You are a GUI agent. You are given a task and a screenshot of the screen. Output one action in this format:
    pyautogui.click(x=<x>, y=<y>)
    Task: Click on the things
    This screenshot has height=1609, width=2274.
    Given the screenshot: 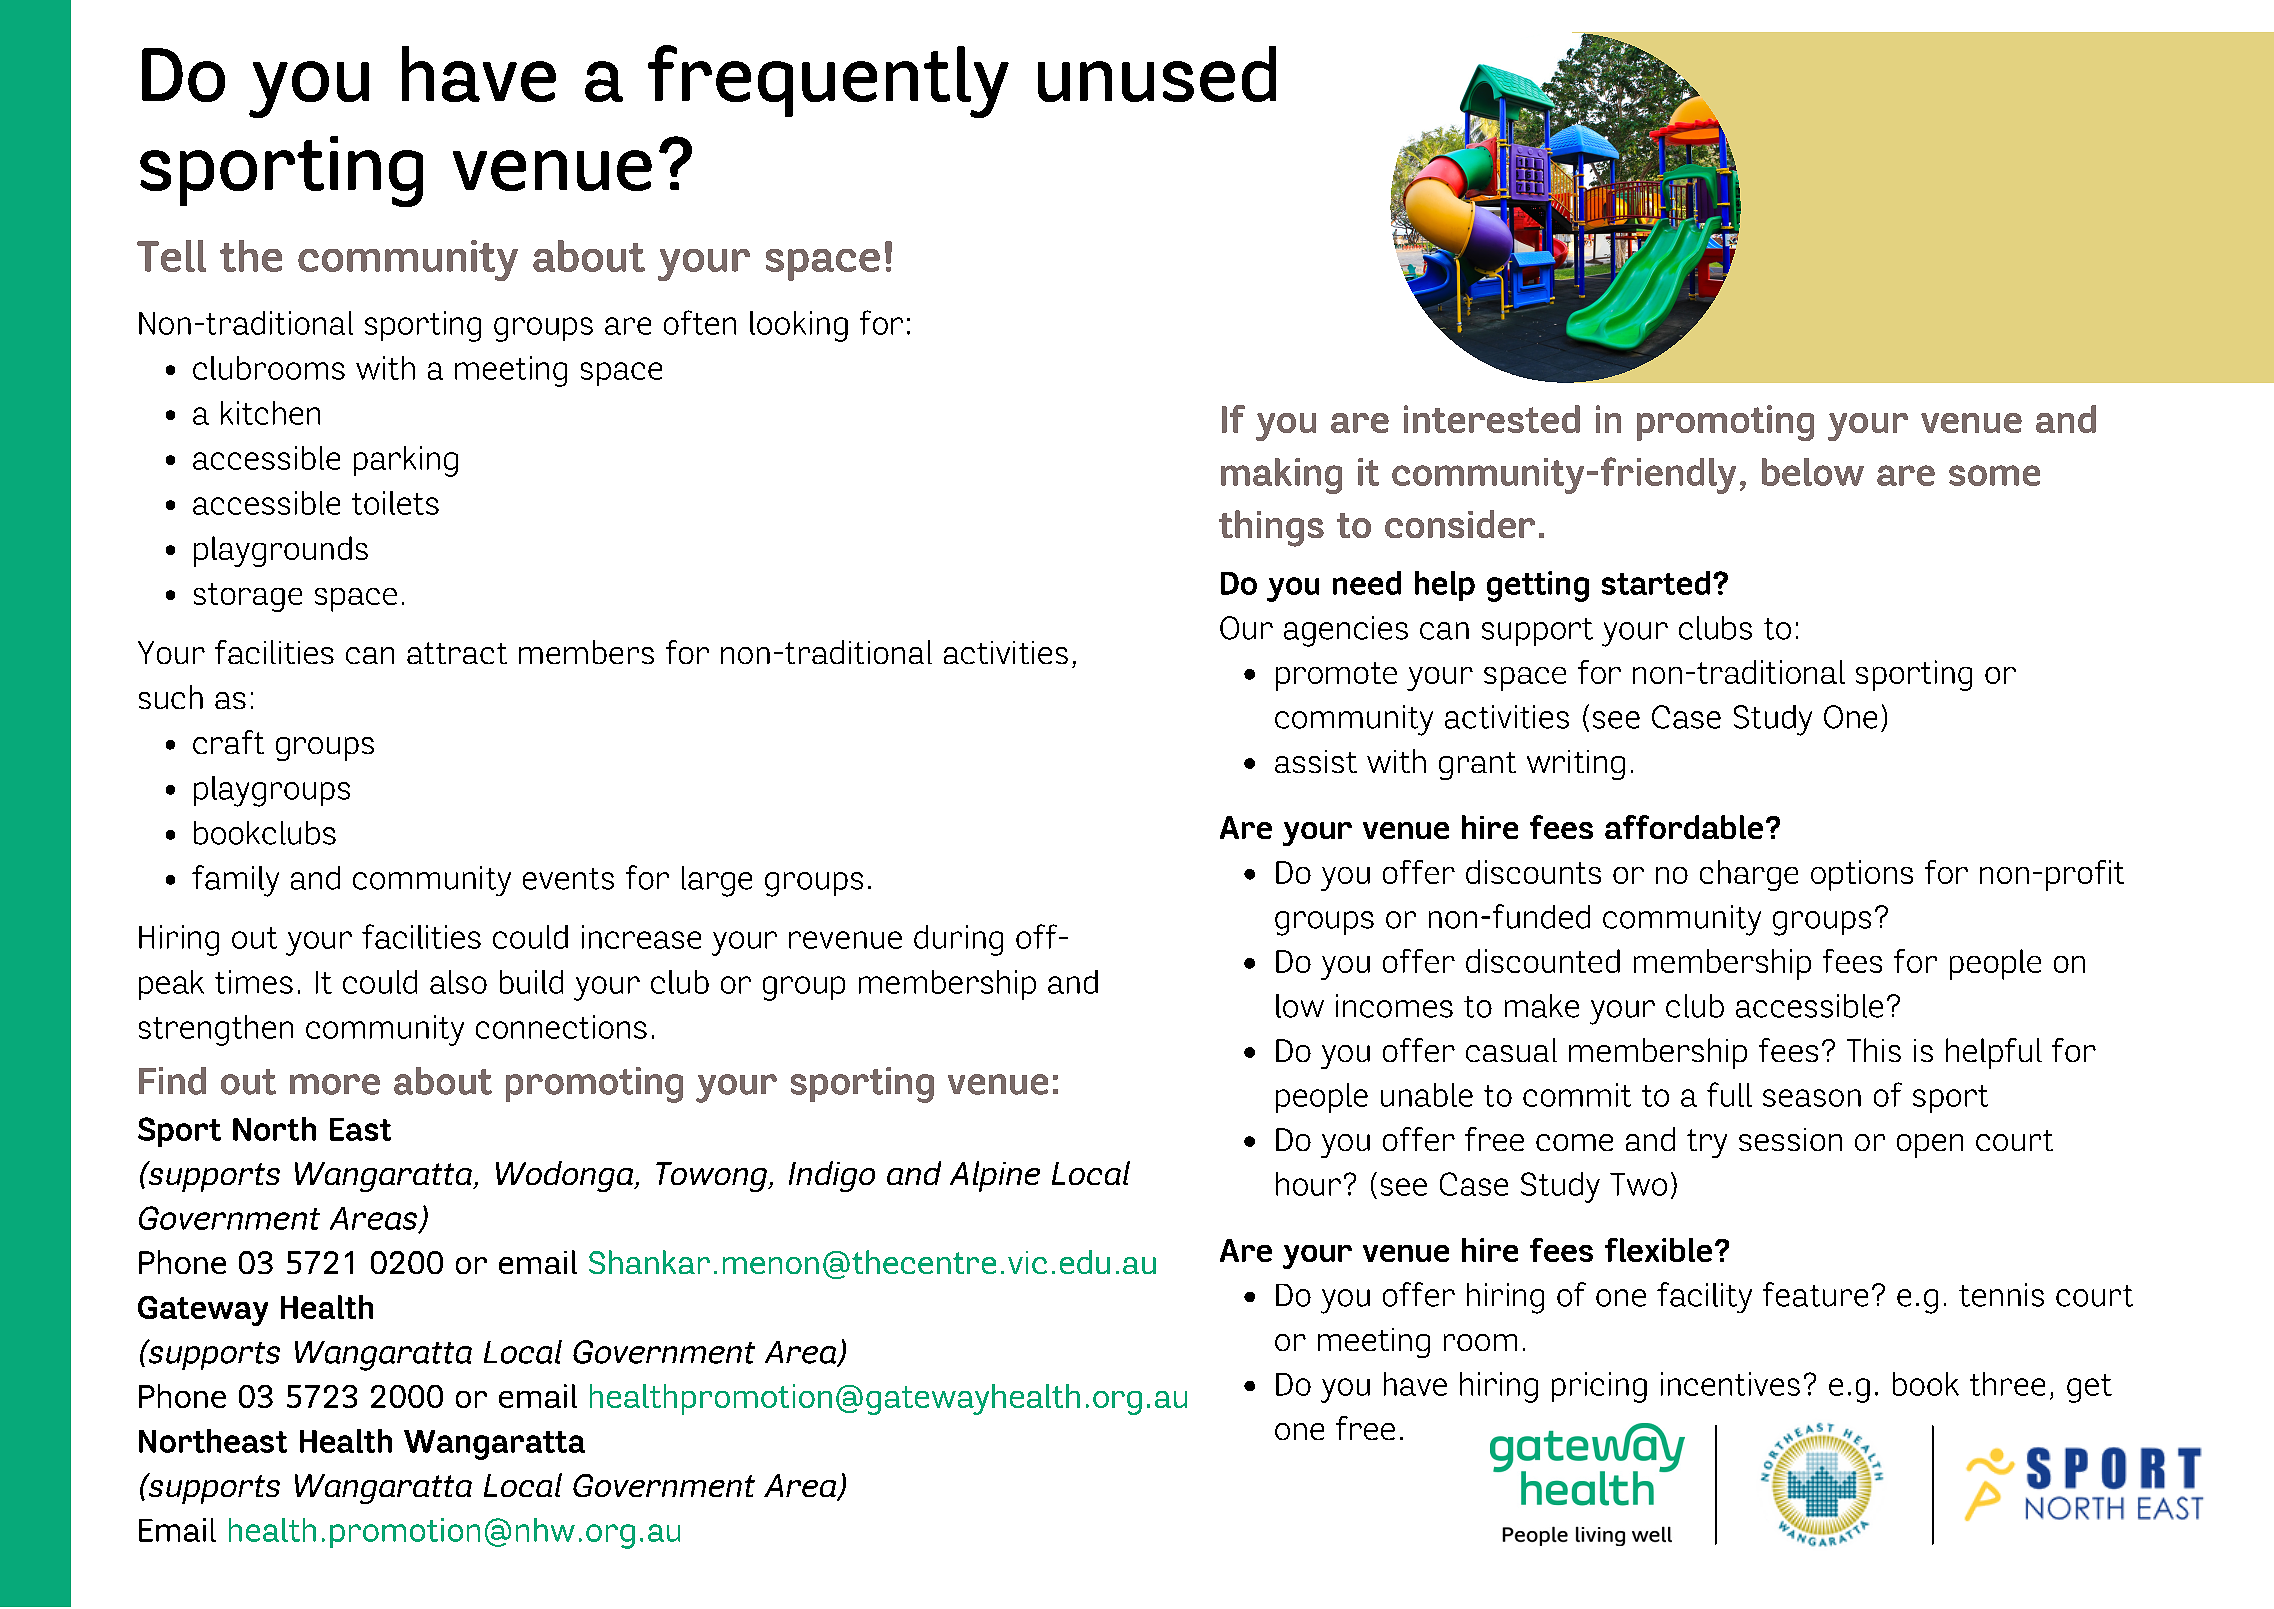 What is the action you would take?
    pyautogui.click(x=1271, y=528)
